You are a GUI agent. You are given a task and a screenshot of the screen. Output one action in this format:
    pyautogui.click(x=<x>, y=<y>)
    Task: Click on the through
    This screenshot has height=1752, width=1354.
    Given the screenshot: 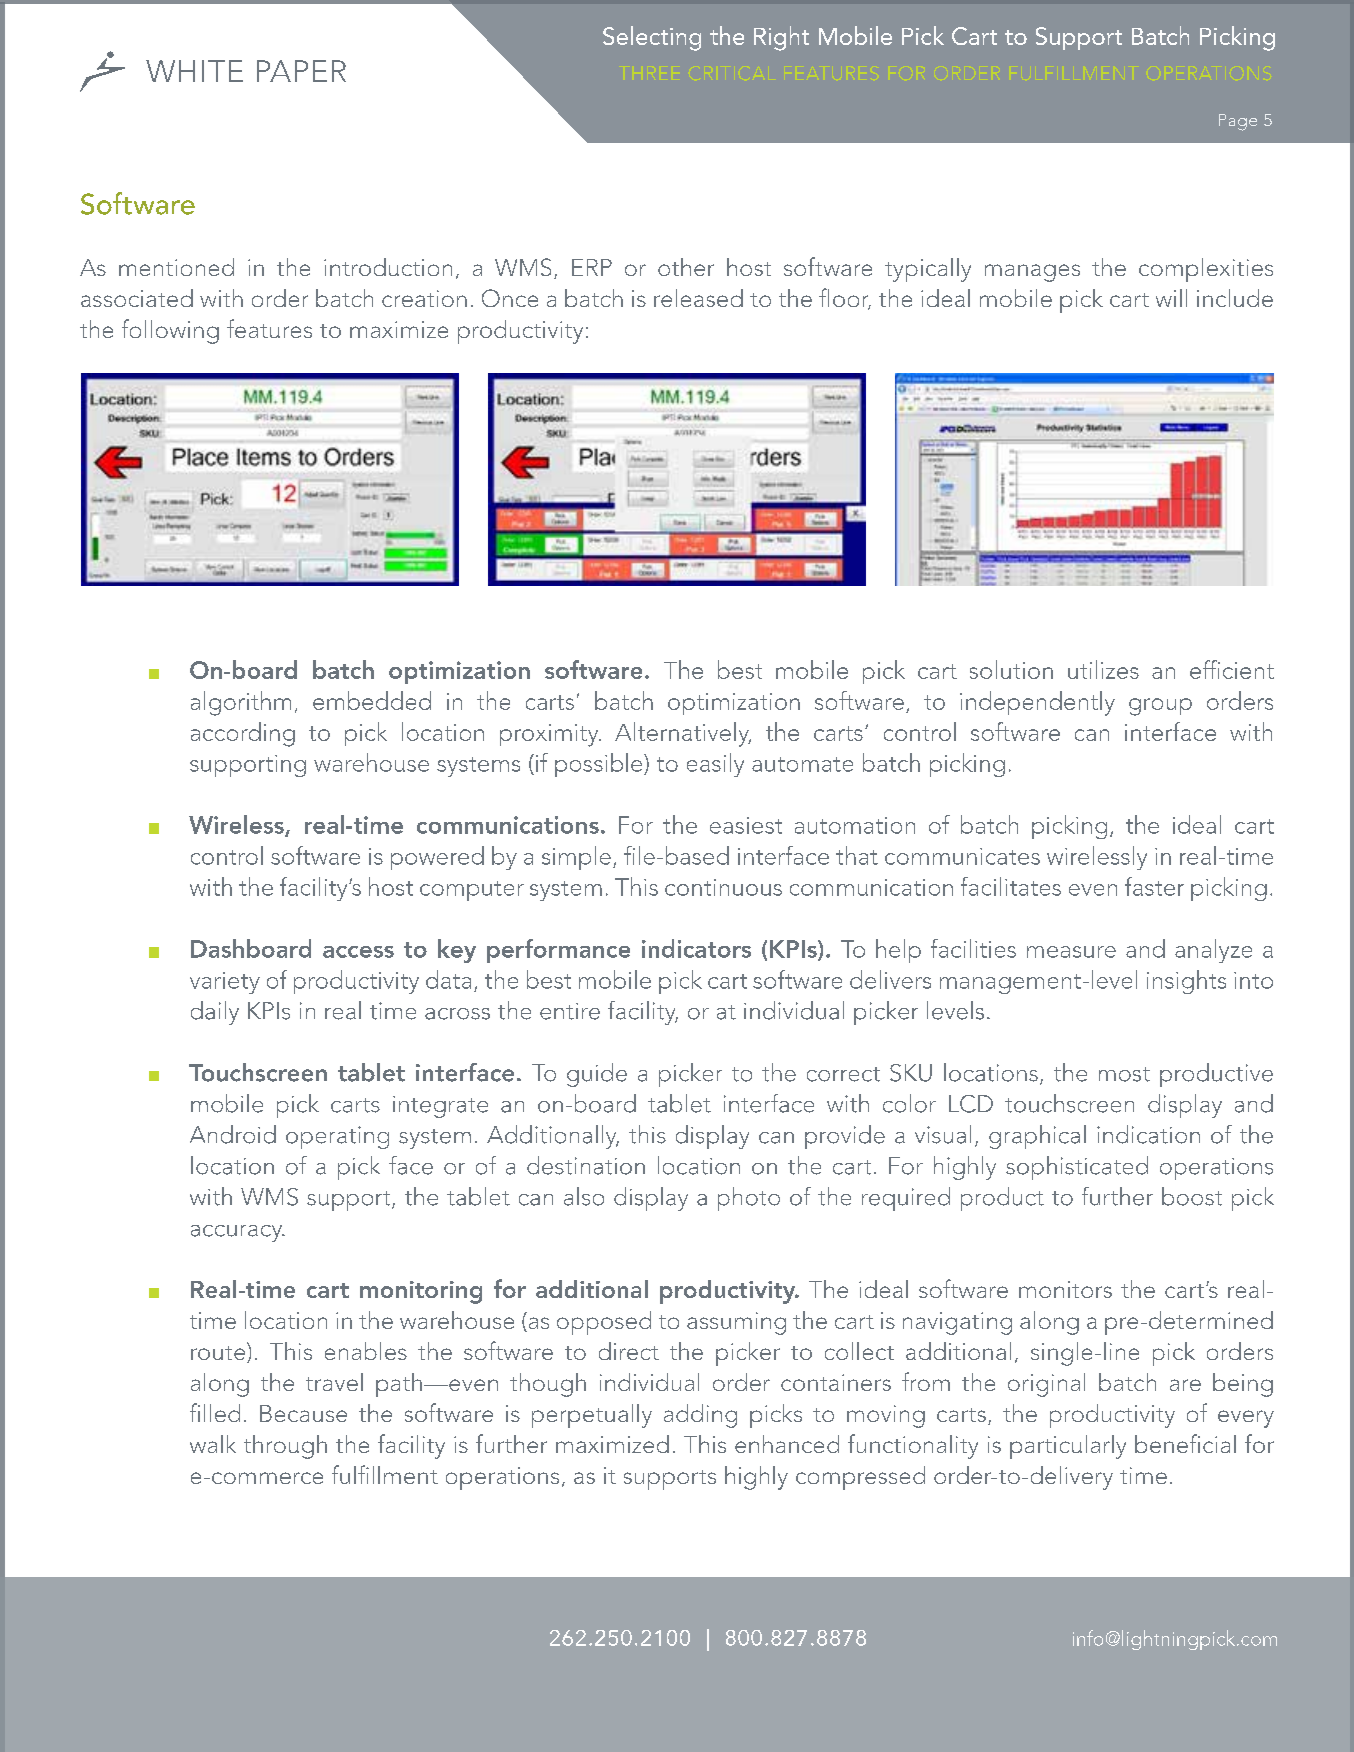 What is the action you would take?
    pyautogui.click(x=285, y=1447)
